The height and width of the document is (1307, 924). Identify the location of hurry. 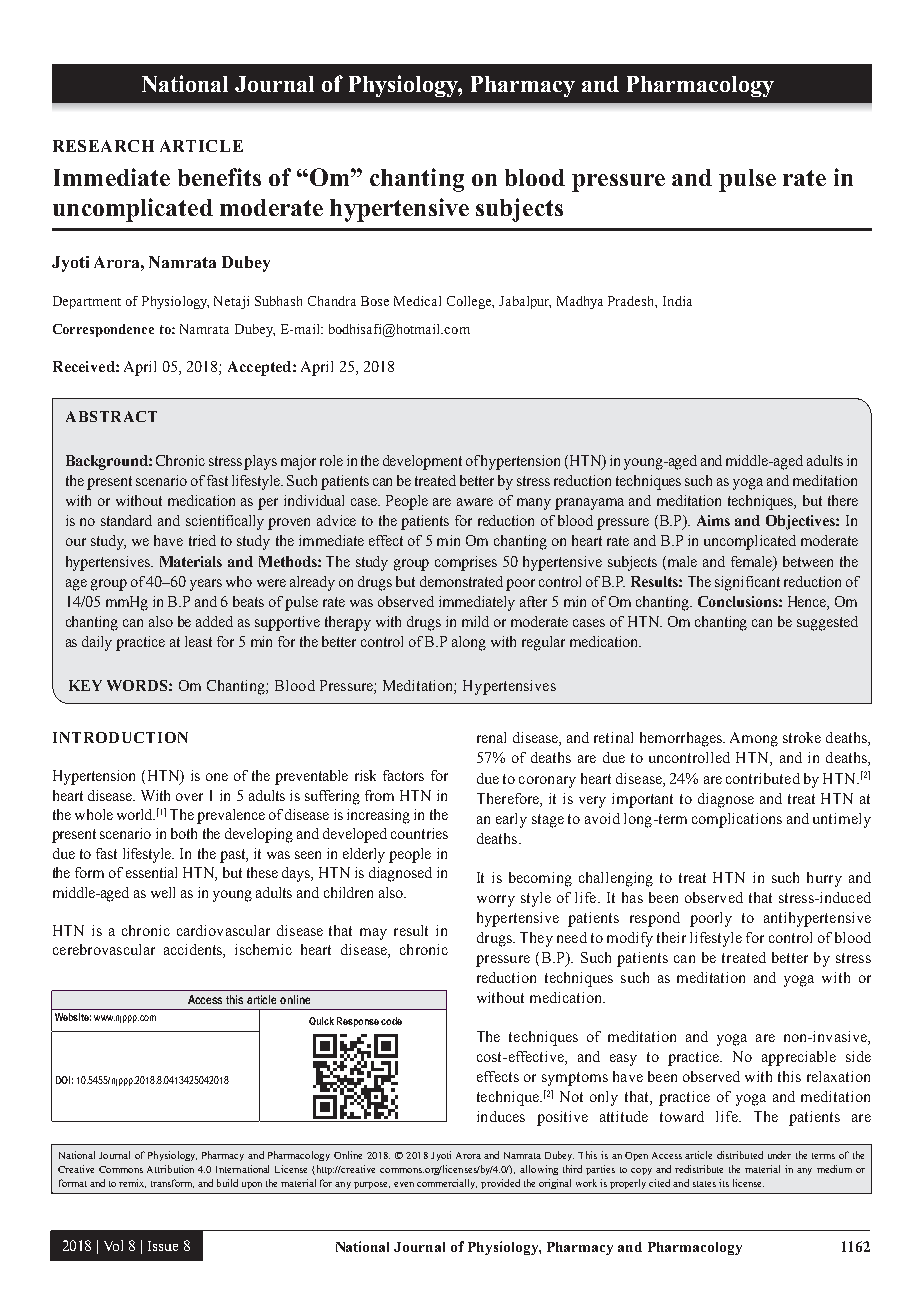
(824, 879).
